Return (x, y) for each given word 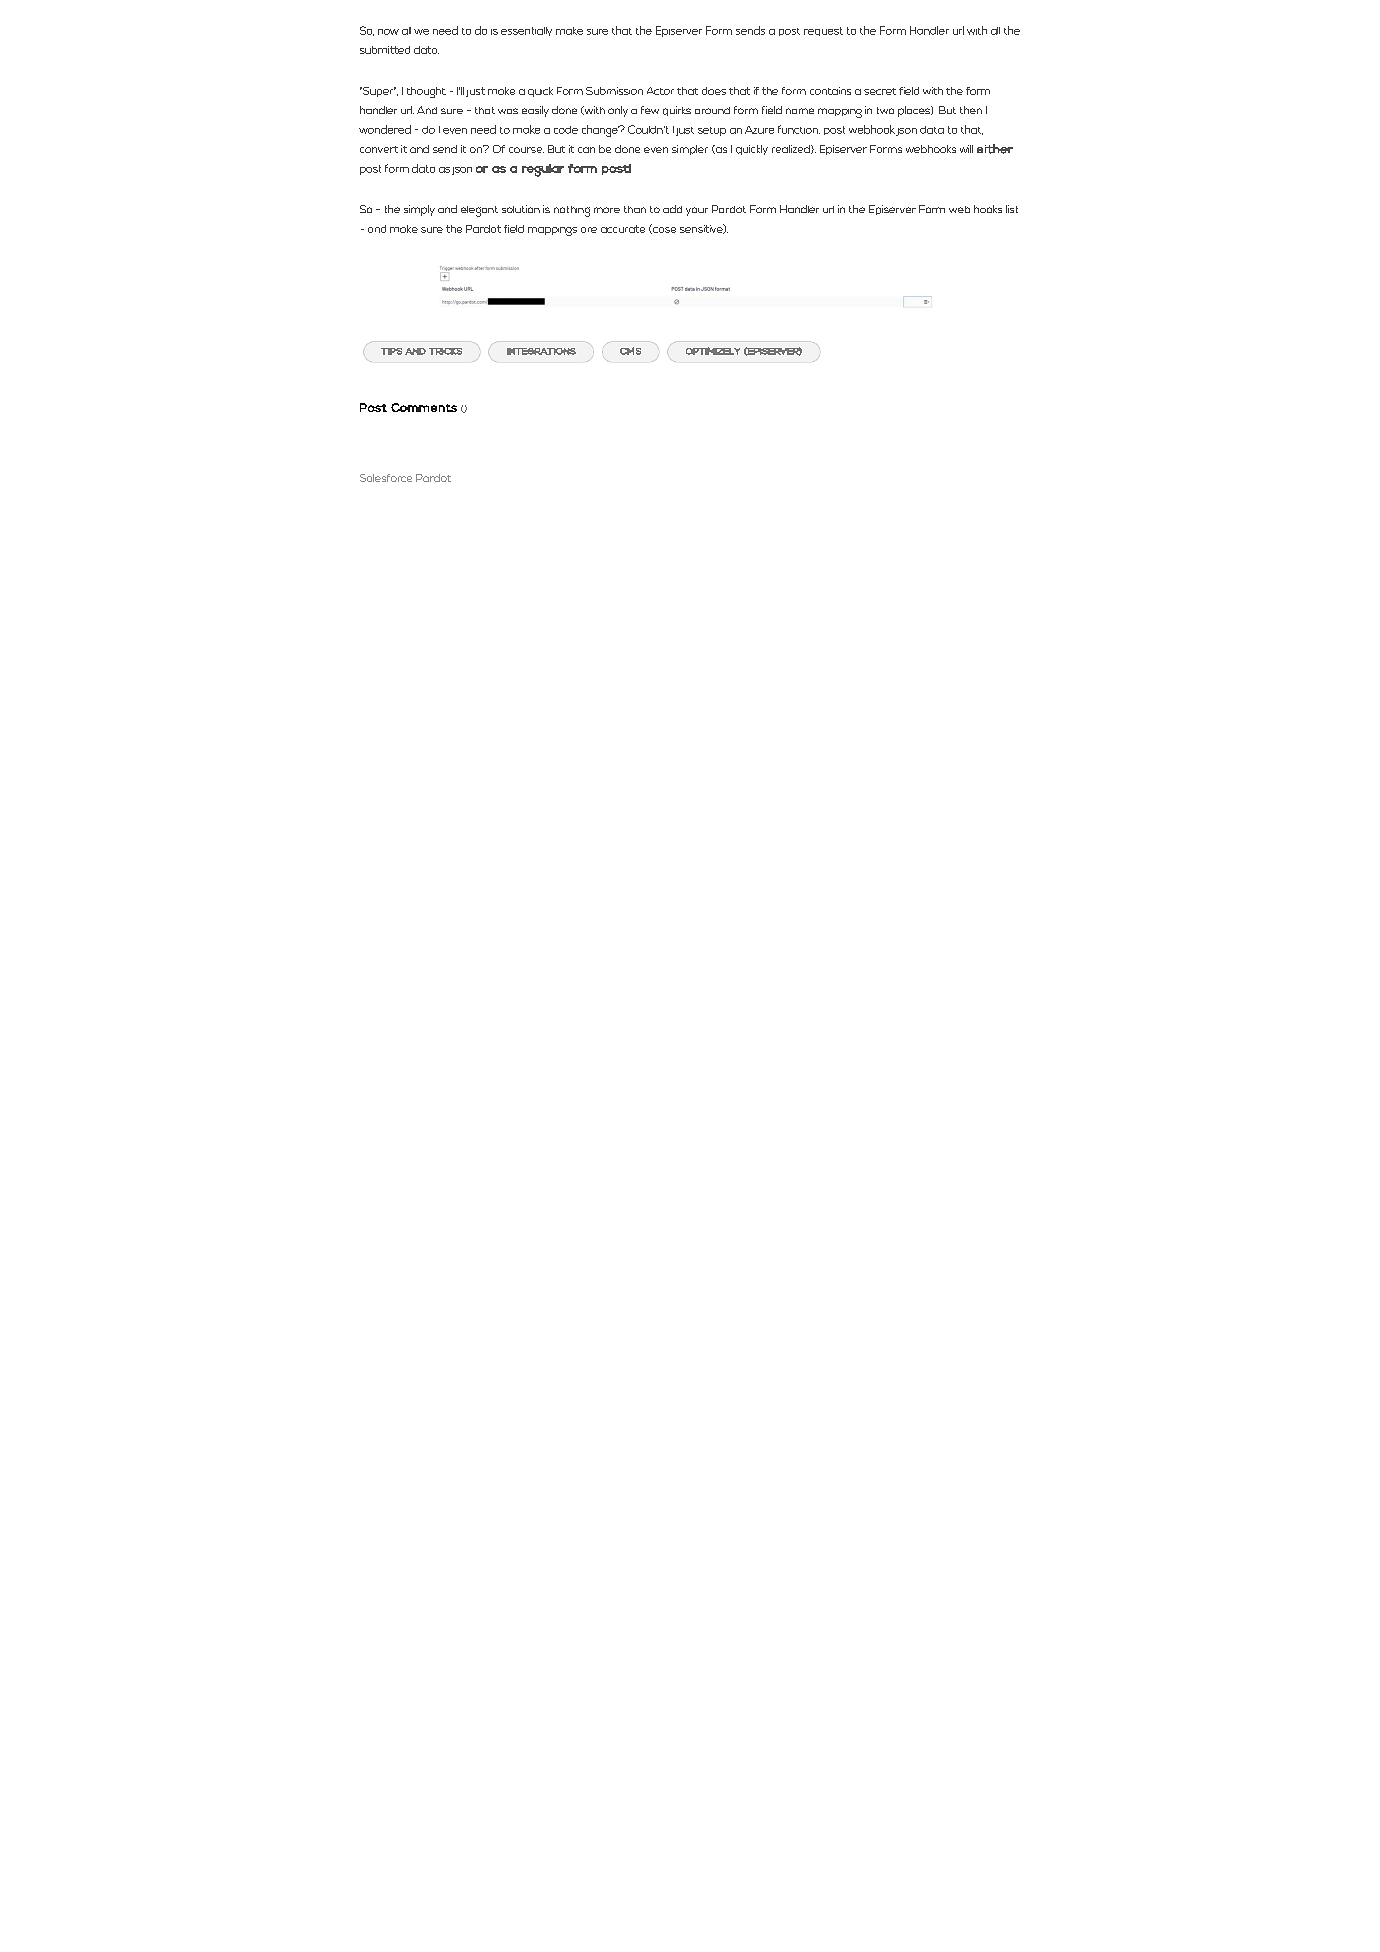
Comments (424, 407)
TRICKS (445, 351)
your (697, 211)
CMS (630, 351)
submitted (385, 50)
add (672, 209)
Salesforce (386, 478)
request (823, 31)
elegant (479, 211)
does (714, 91)
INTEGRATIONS (541, 351)
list (1012, 209)
